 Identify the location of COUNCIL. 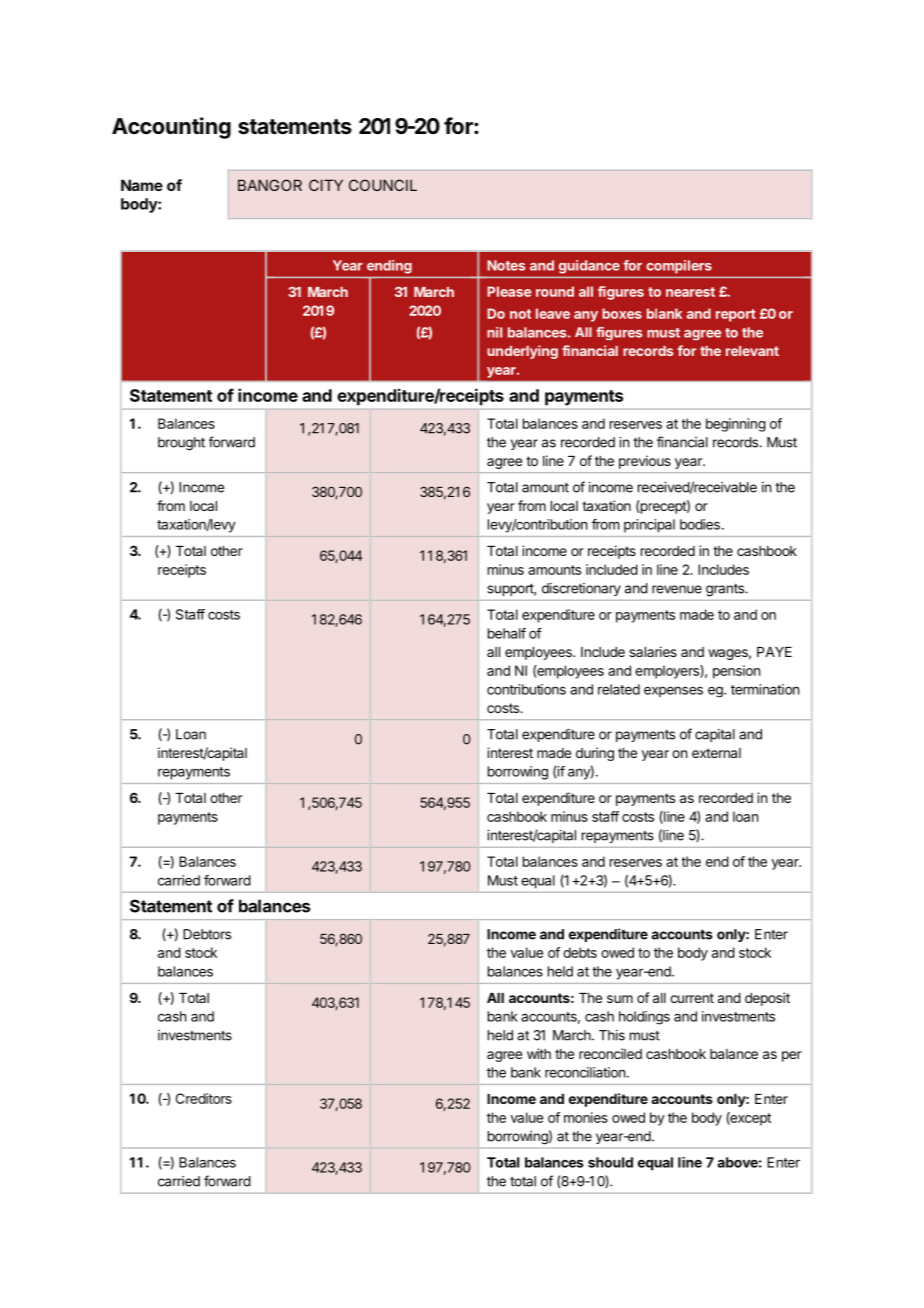
(383, 185).
